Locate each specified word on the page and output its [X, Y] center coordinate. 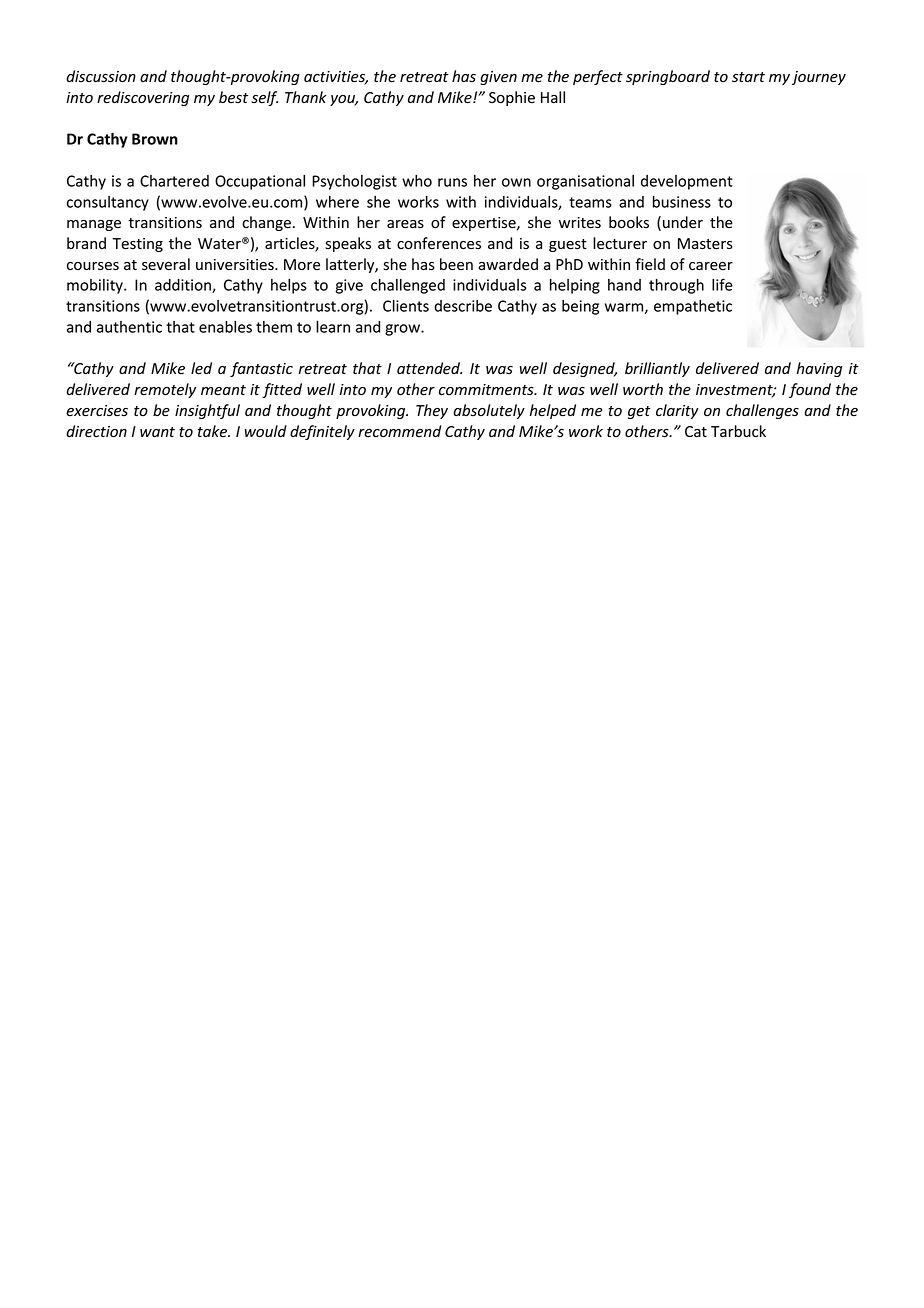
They [432, 411]
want [157, 432]
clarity [677, 411]
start [748, 77]
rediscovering [143, 98]
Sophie [512, 98]
